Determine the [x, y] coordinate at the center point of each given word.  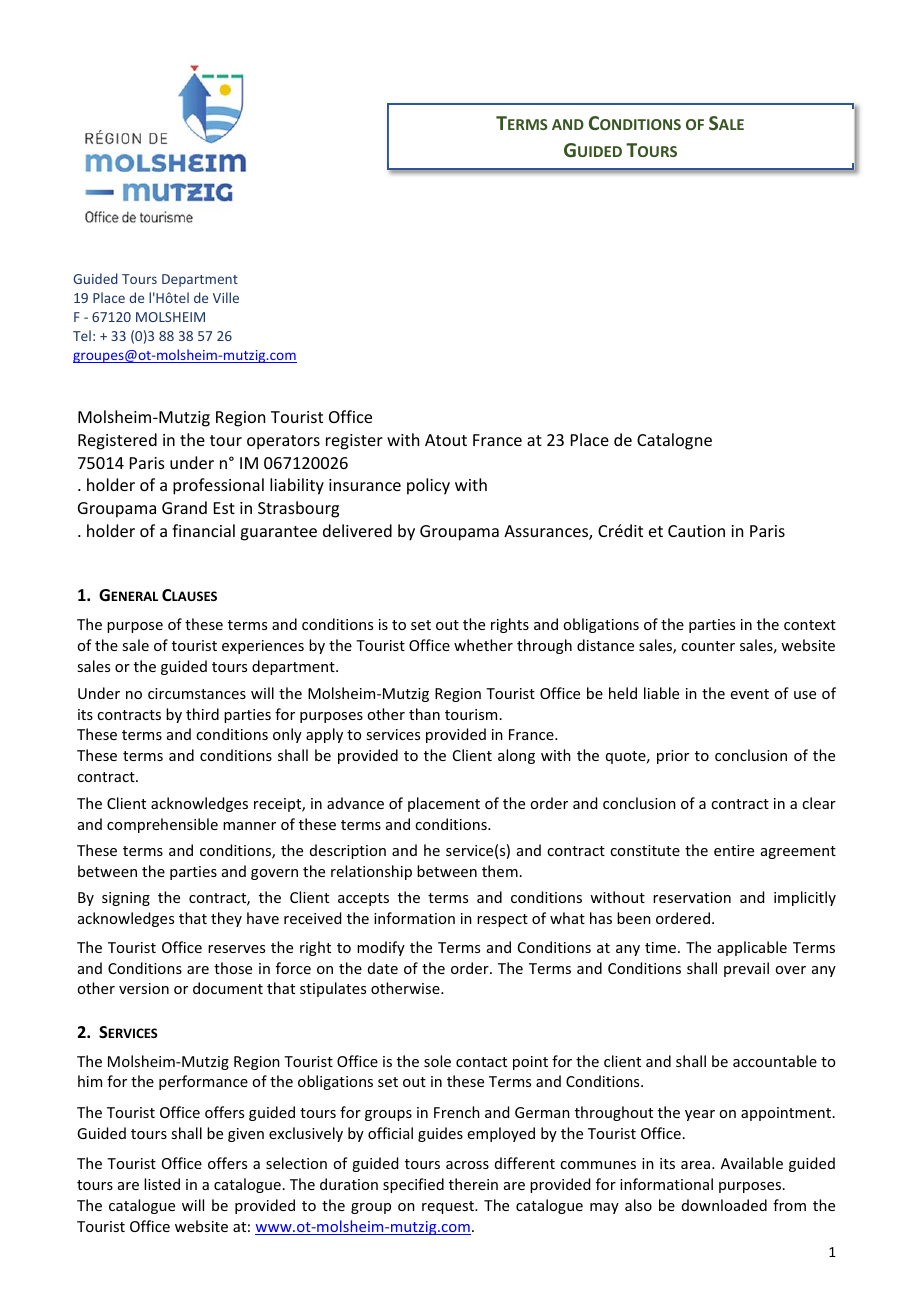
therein [473, 1184]
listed [162, 1184]
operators [283, 442]
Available [752, 1163]
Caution [696, 531]
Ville [226, 297]
